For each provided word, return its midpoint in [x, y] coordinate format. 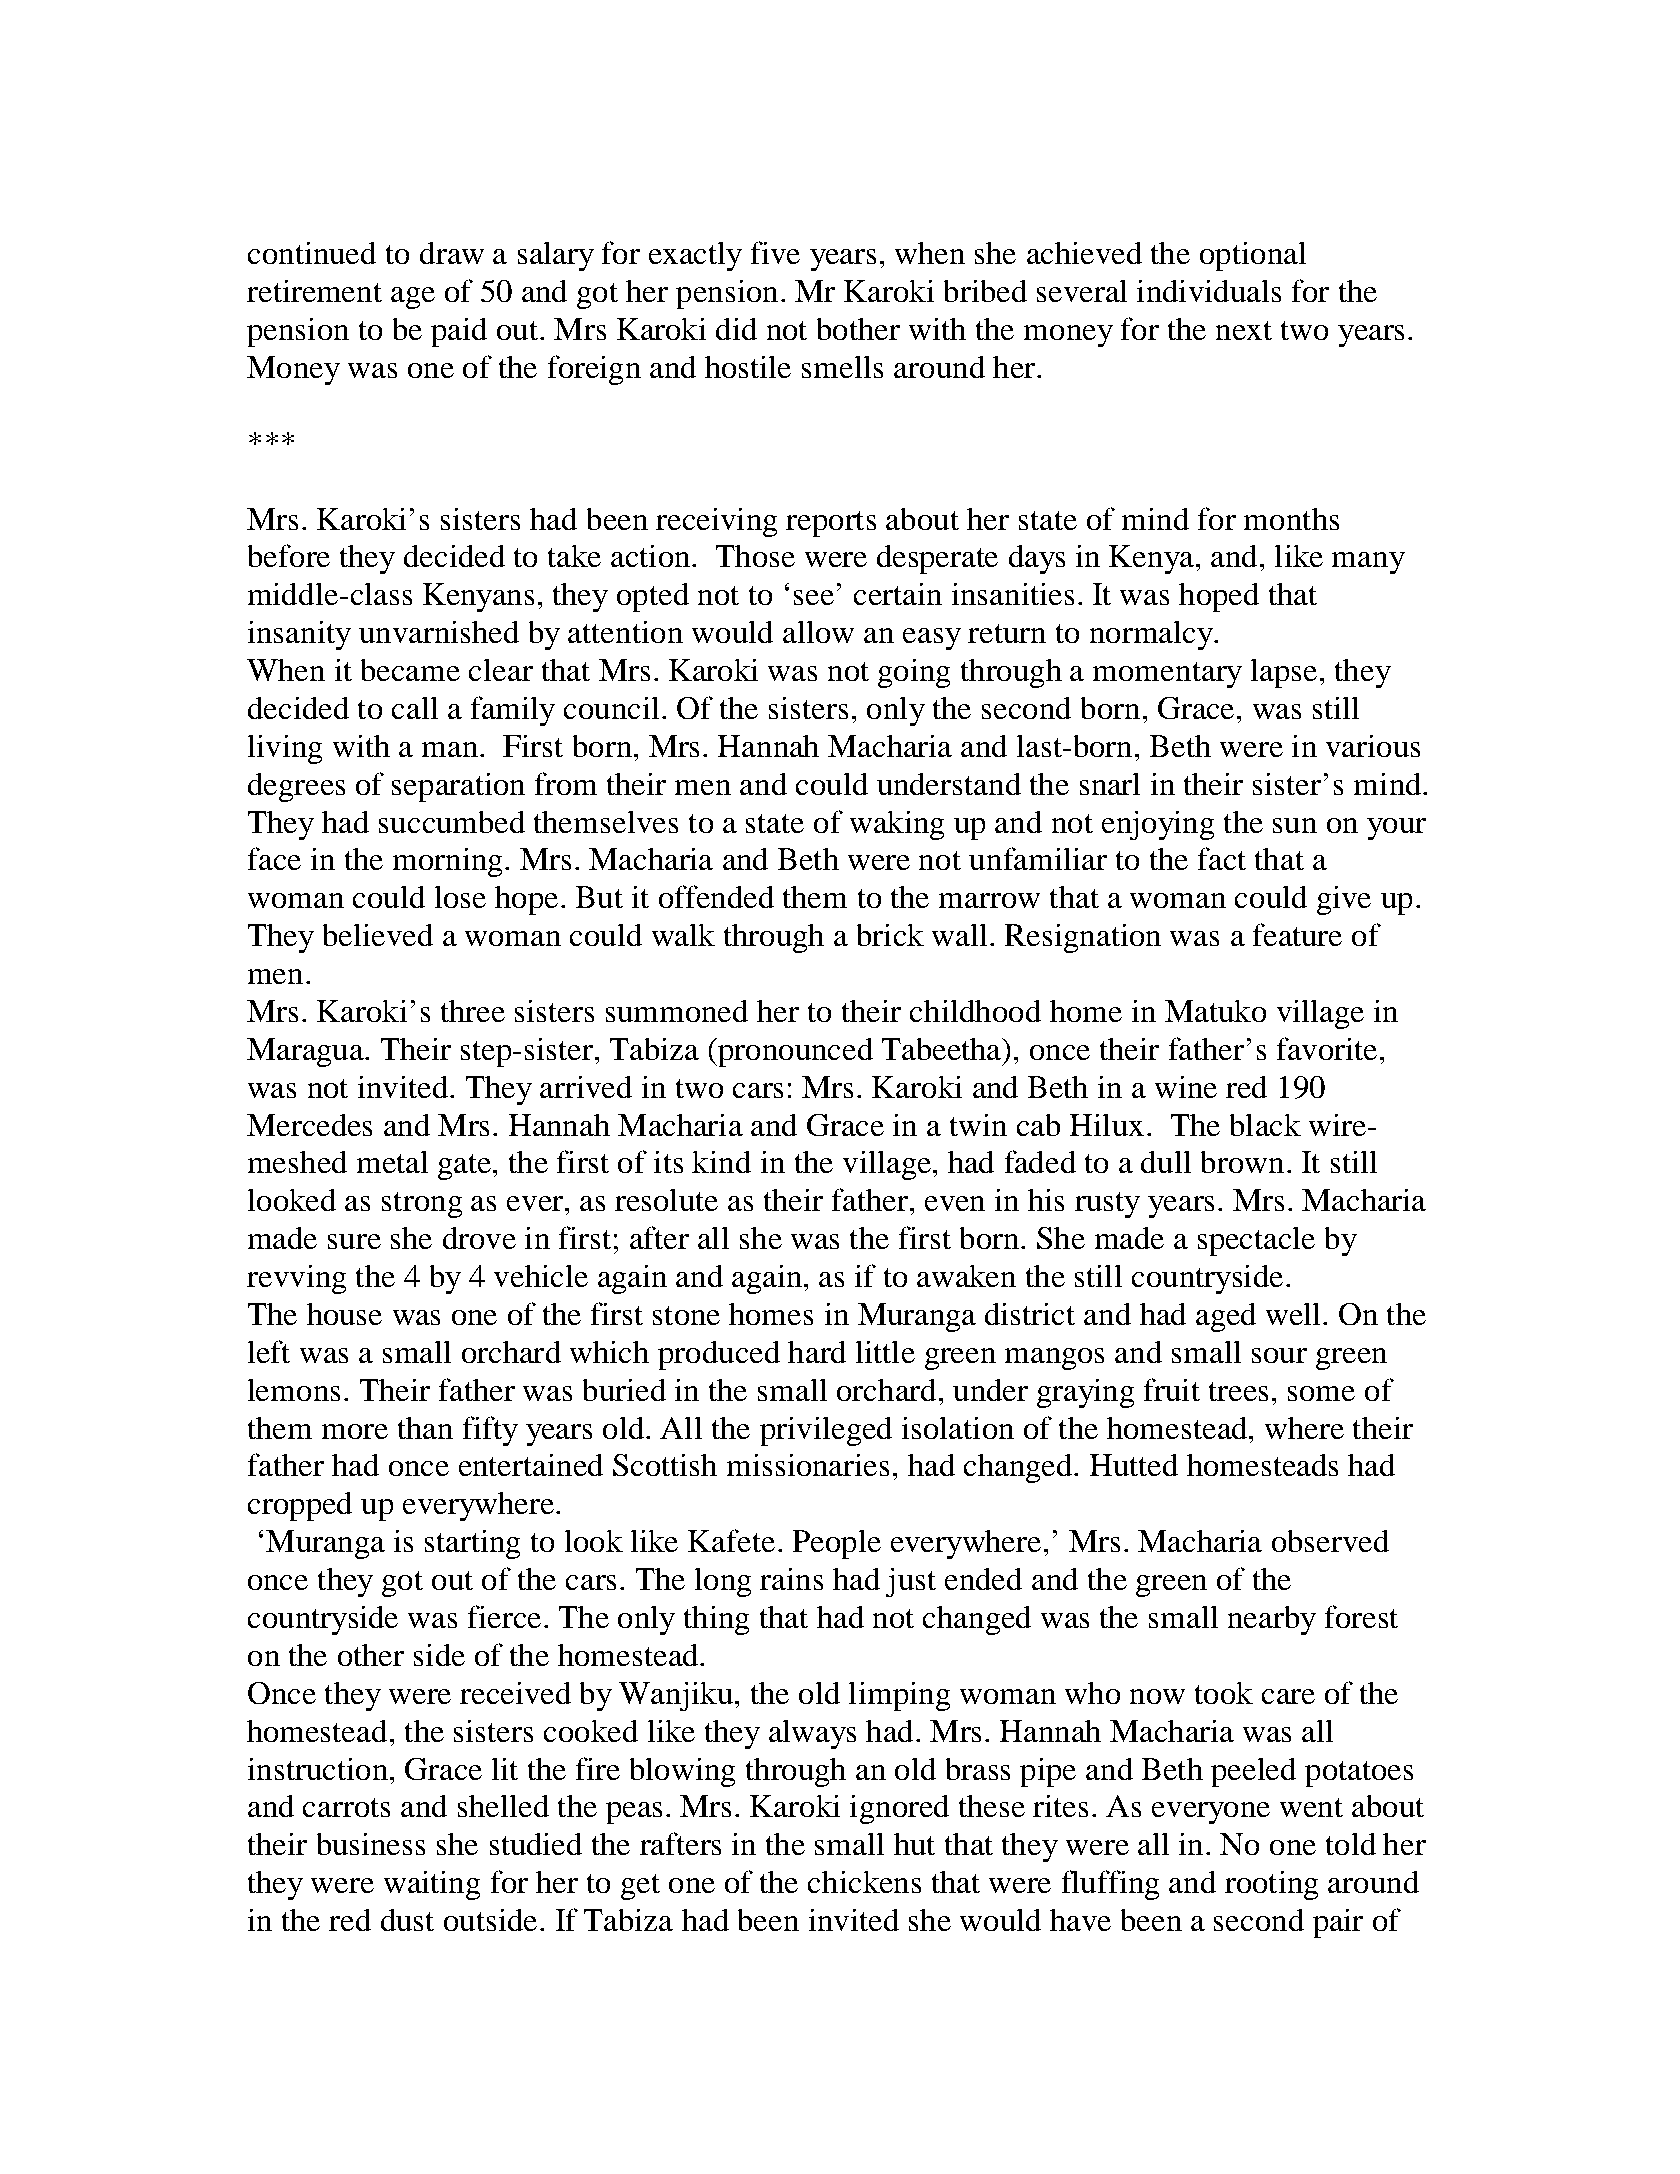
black [1265, 1125]
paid [459, 332]
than [425, 1428]
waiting [432, 1885]
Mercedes [309, 1125]
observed [1330, 1541]
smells [842, 367]
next [1244, 330]
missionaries [808, 1465]
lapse [1284, 673]
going [914, 673]
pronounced [794, 1052]
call [415, 708]
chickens [864, 1882]
